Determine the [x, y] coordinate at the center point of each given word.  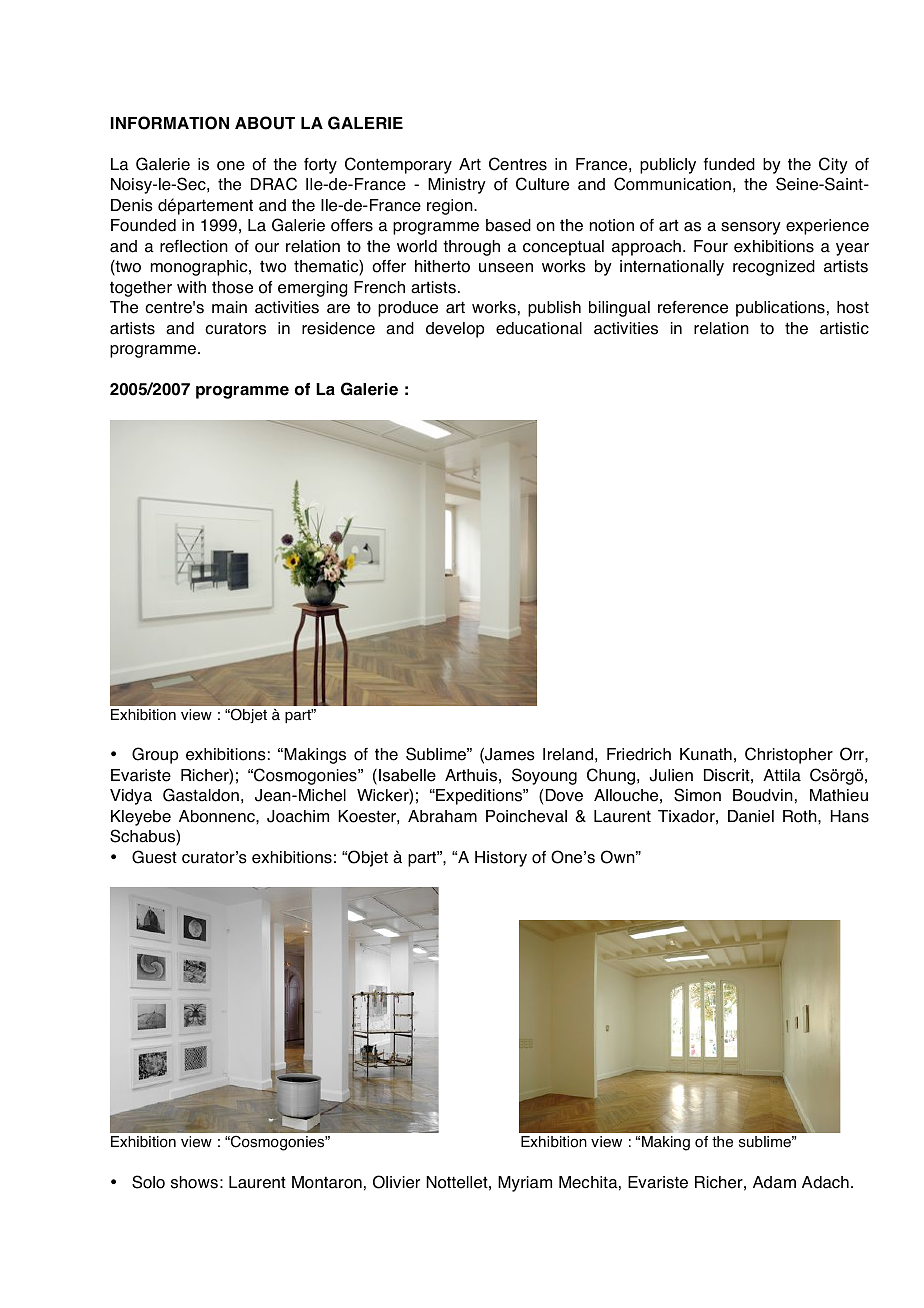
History [501, 859]
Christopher [789, 755]
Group [155, 755]
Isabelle [407, 775]
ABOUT [265, 123]
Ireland [568, 754]
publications [780, 309]
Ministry [457, 186]
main [229, 307]
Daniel [751, 816]
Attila [782, 775]
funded [729, 164]
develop [455, 330]
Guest [154, 857]
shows [194, 1182]
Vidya [131, 797]
